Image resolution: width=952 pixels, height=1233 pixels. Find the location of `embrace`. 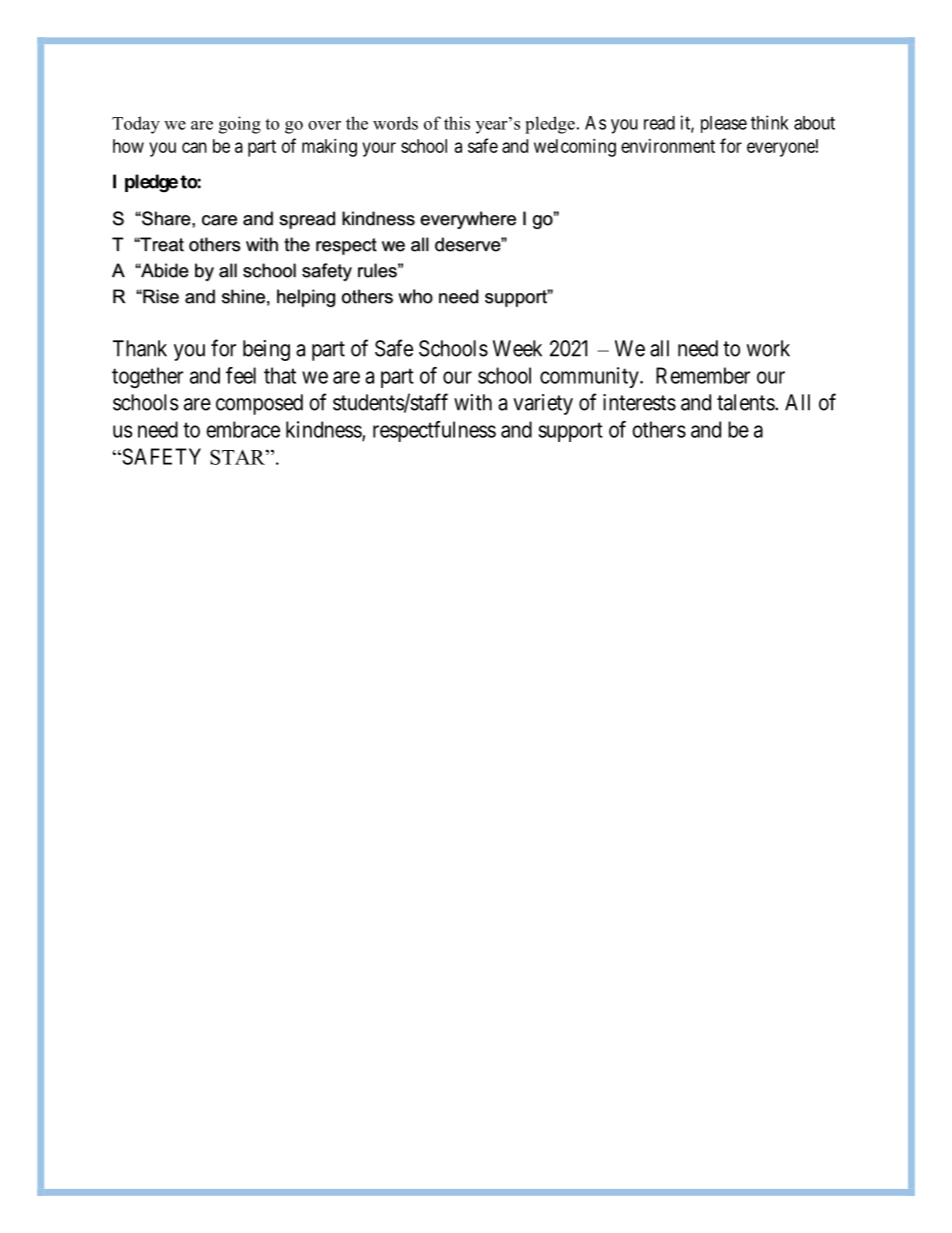

embrace is located at coordinates (243, 429).
